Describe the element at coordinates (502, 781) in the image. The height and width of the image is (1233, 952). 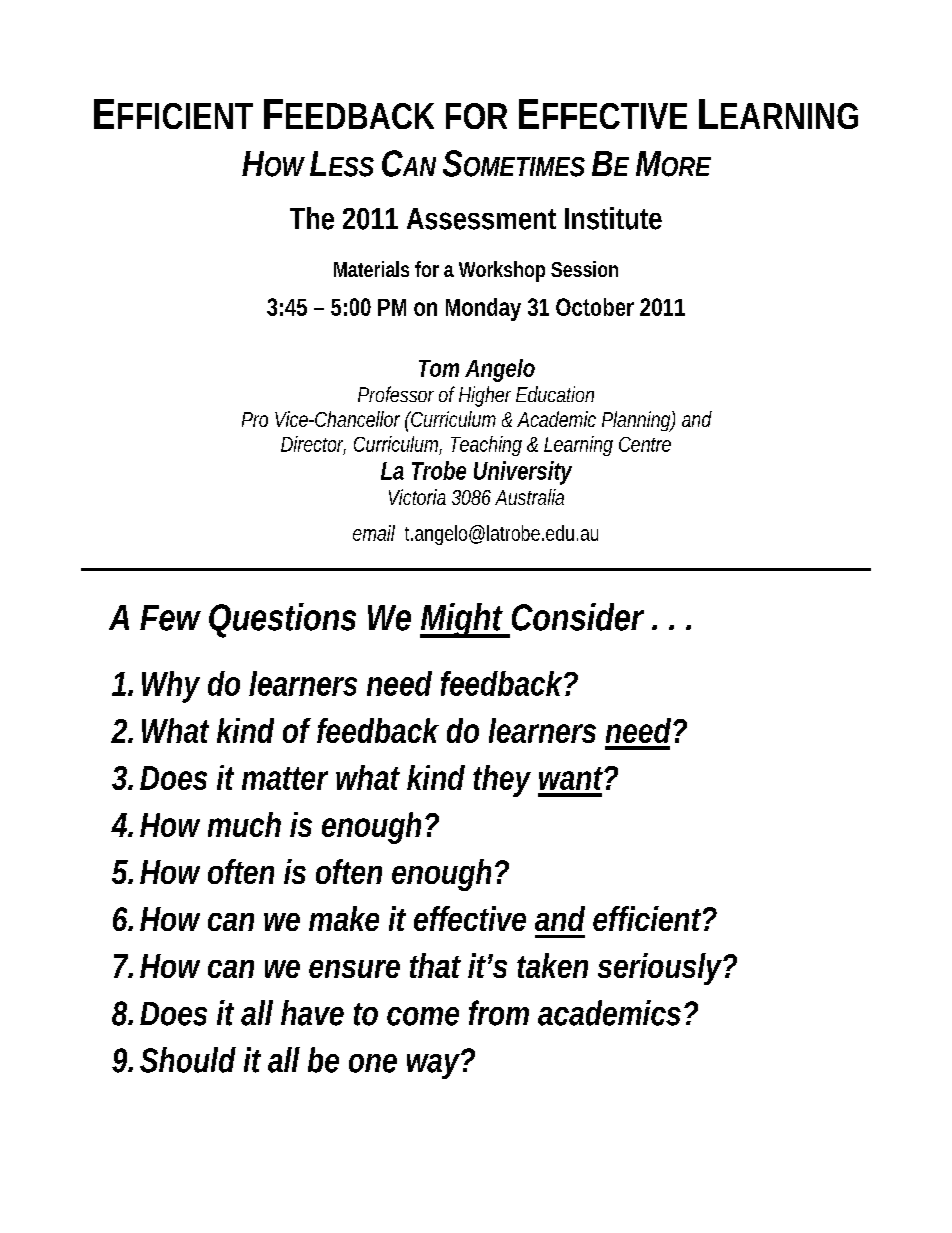
I see `they` at that location.
